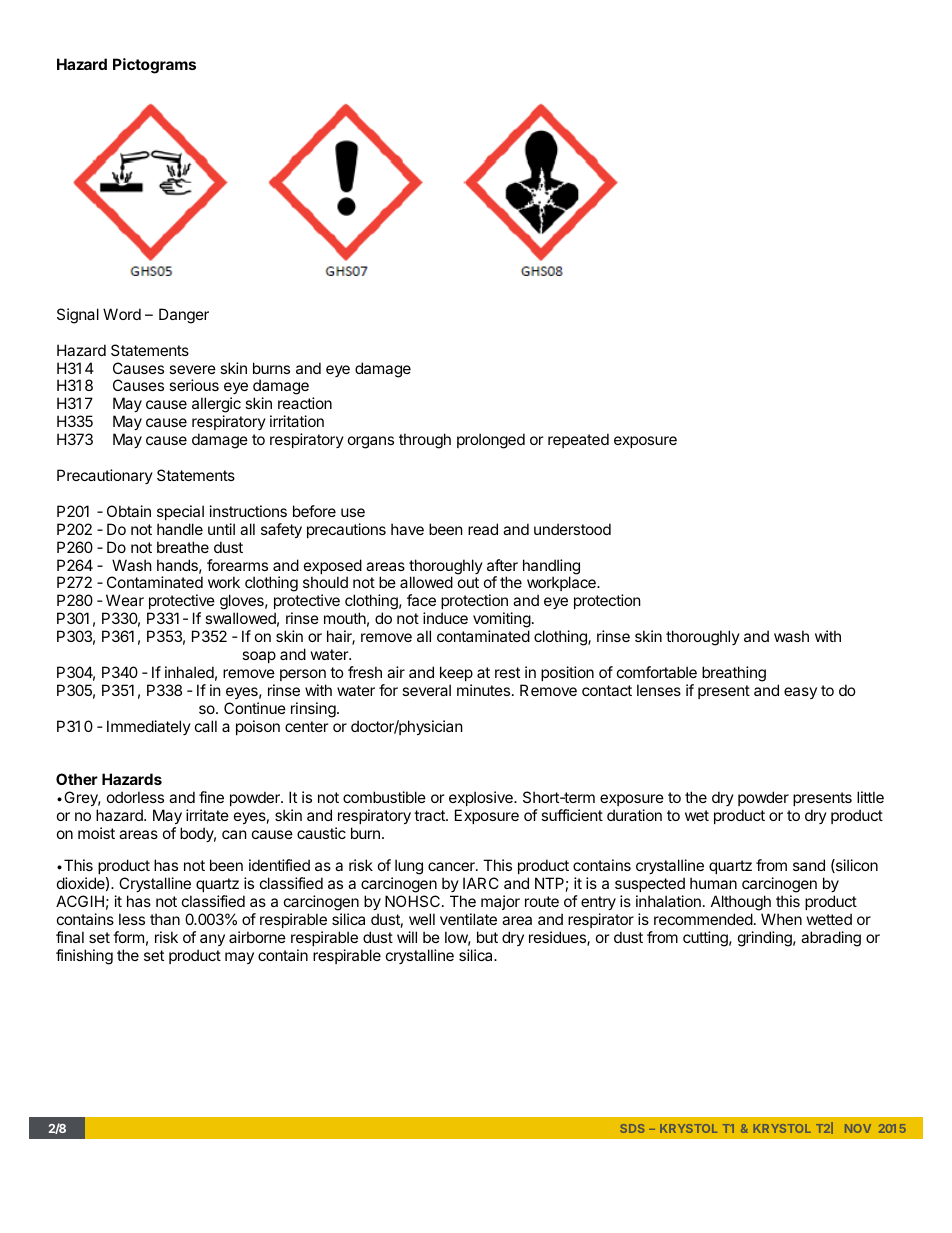 The height and width of the document is (1233, 952). I want to click on prolonged, so click(491, 441).
